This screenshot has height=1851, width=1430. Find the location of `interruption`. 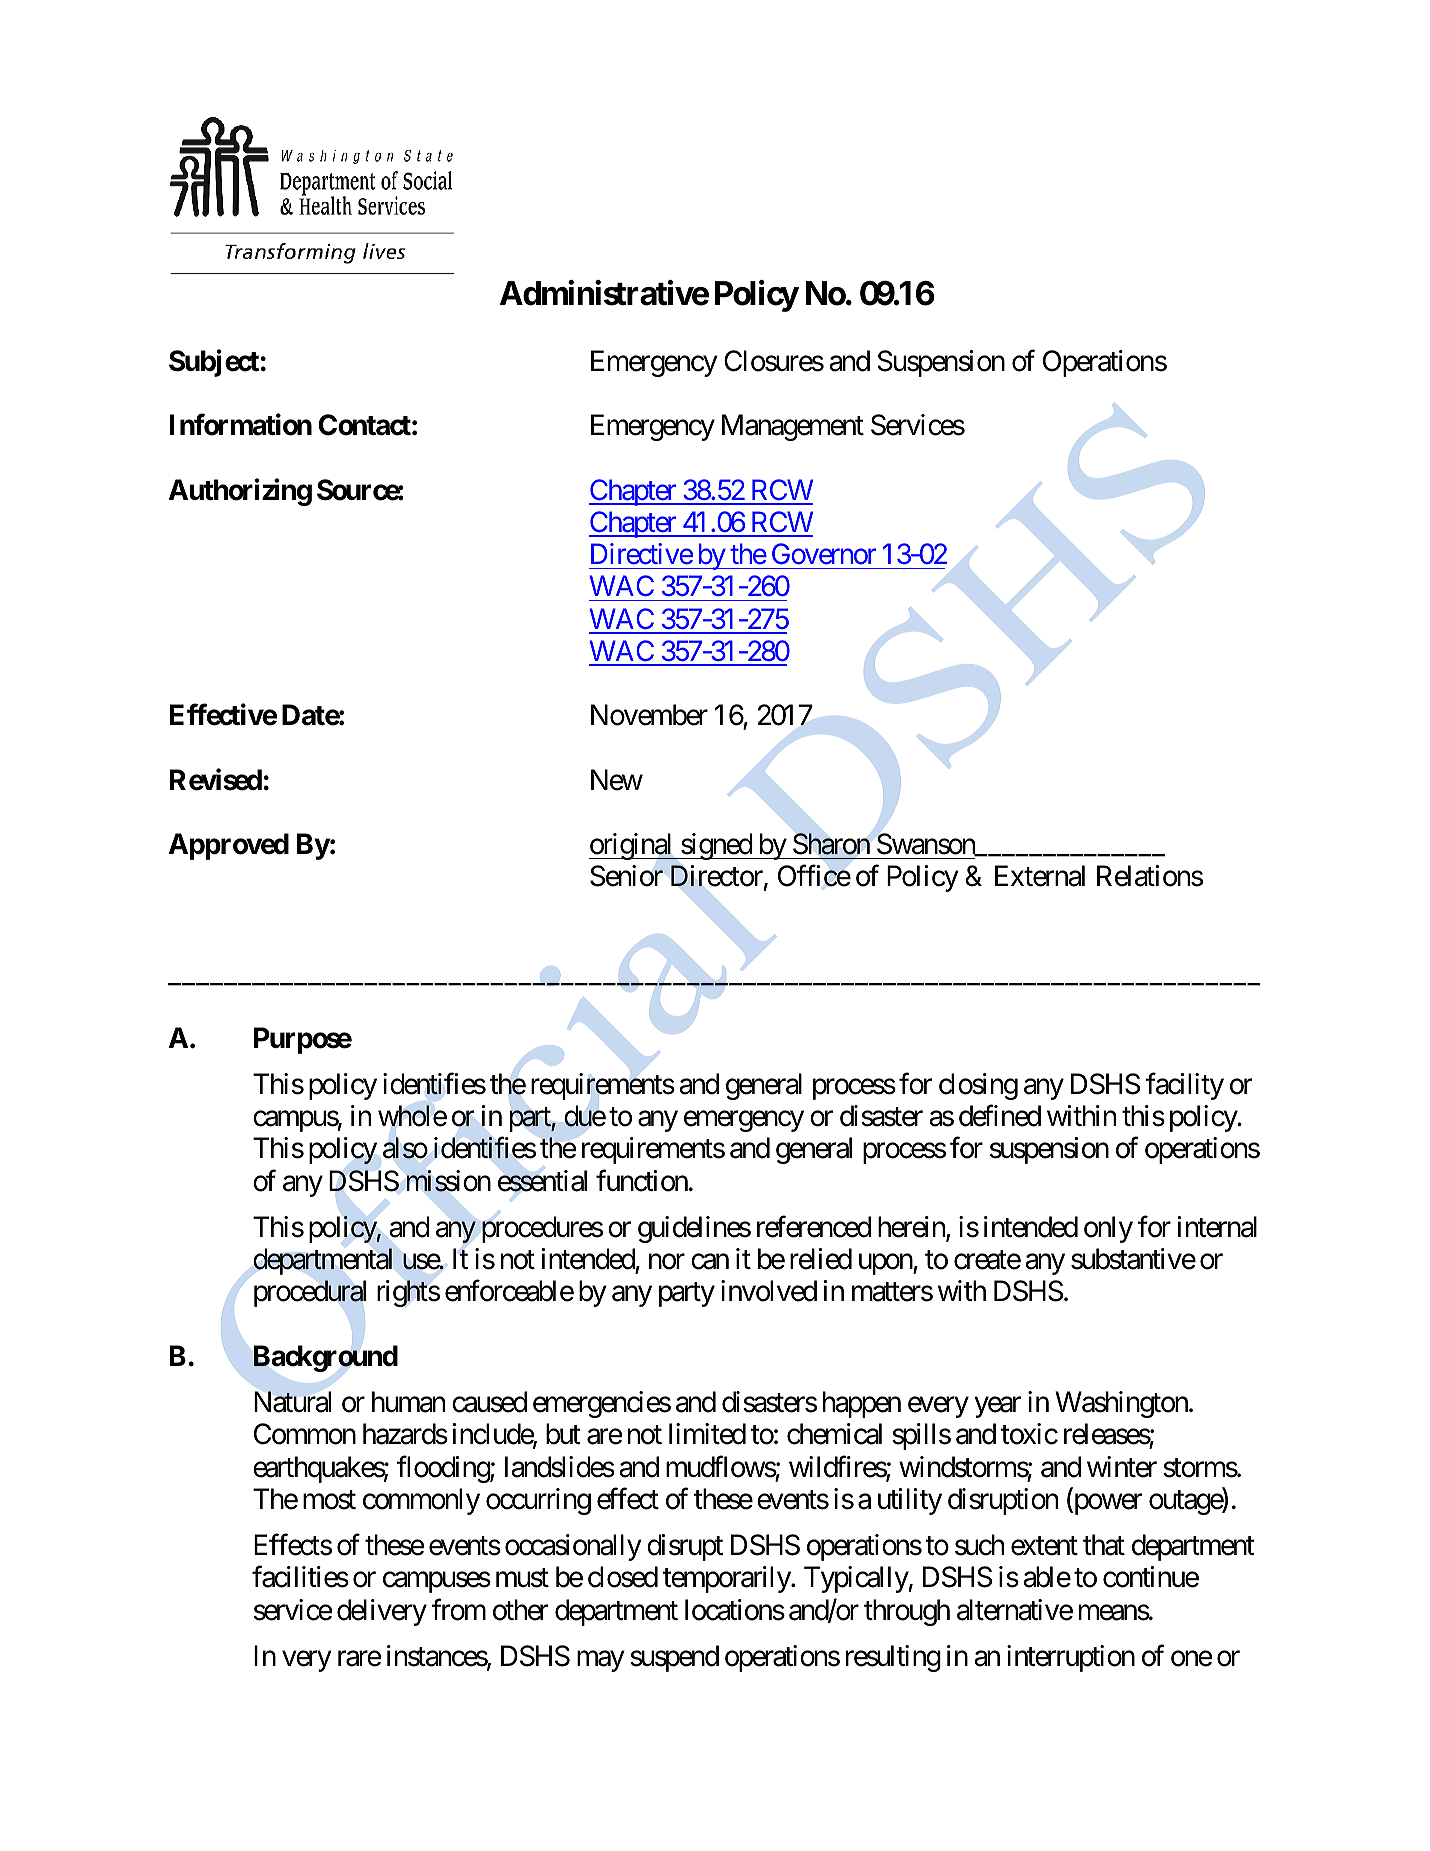

interruption is located at coordinates (1071, 1658).
